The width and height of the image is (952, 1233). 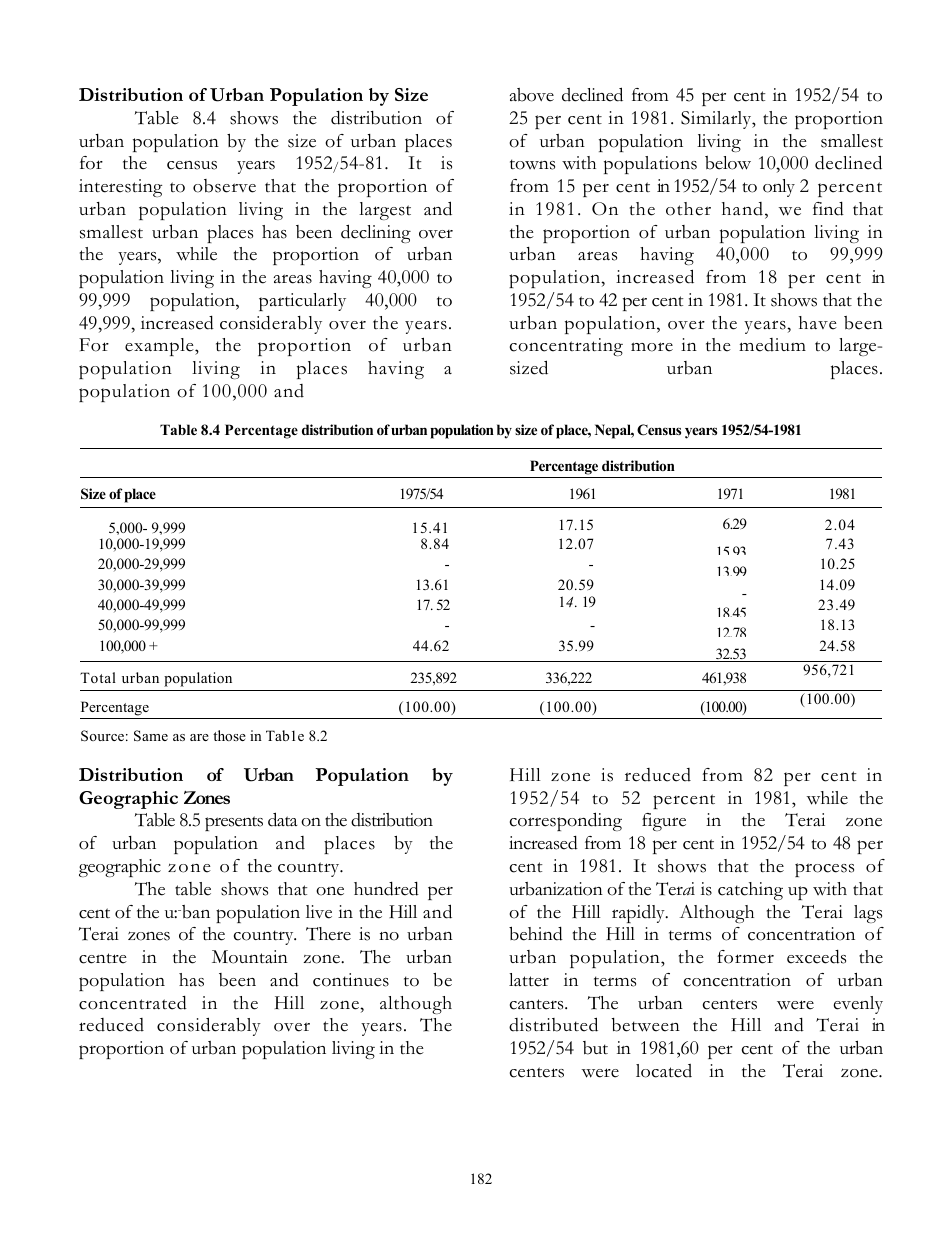 What do you see at coordinates (234, 823) in the image?
I see `presents` at bounding box center [234, 823].
